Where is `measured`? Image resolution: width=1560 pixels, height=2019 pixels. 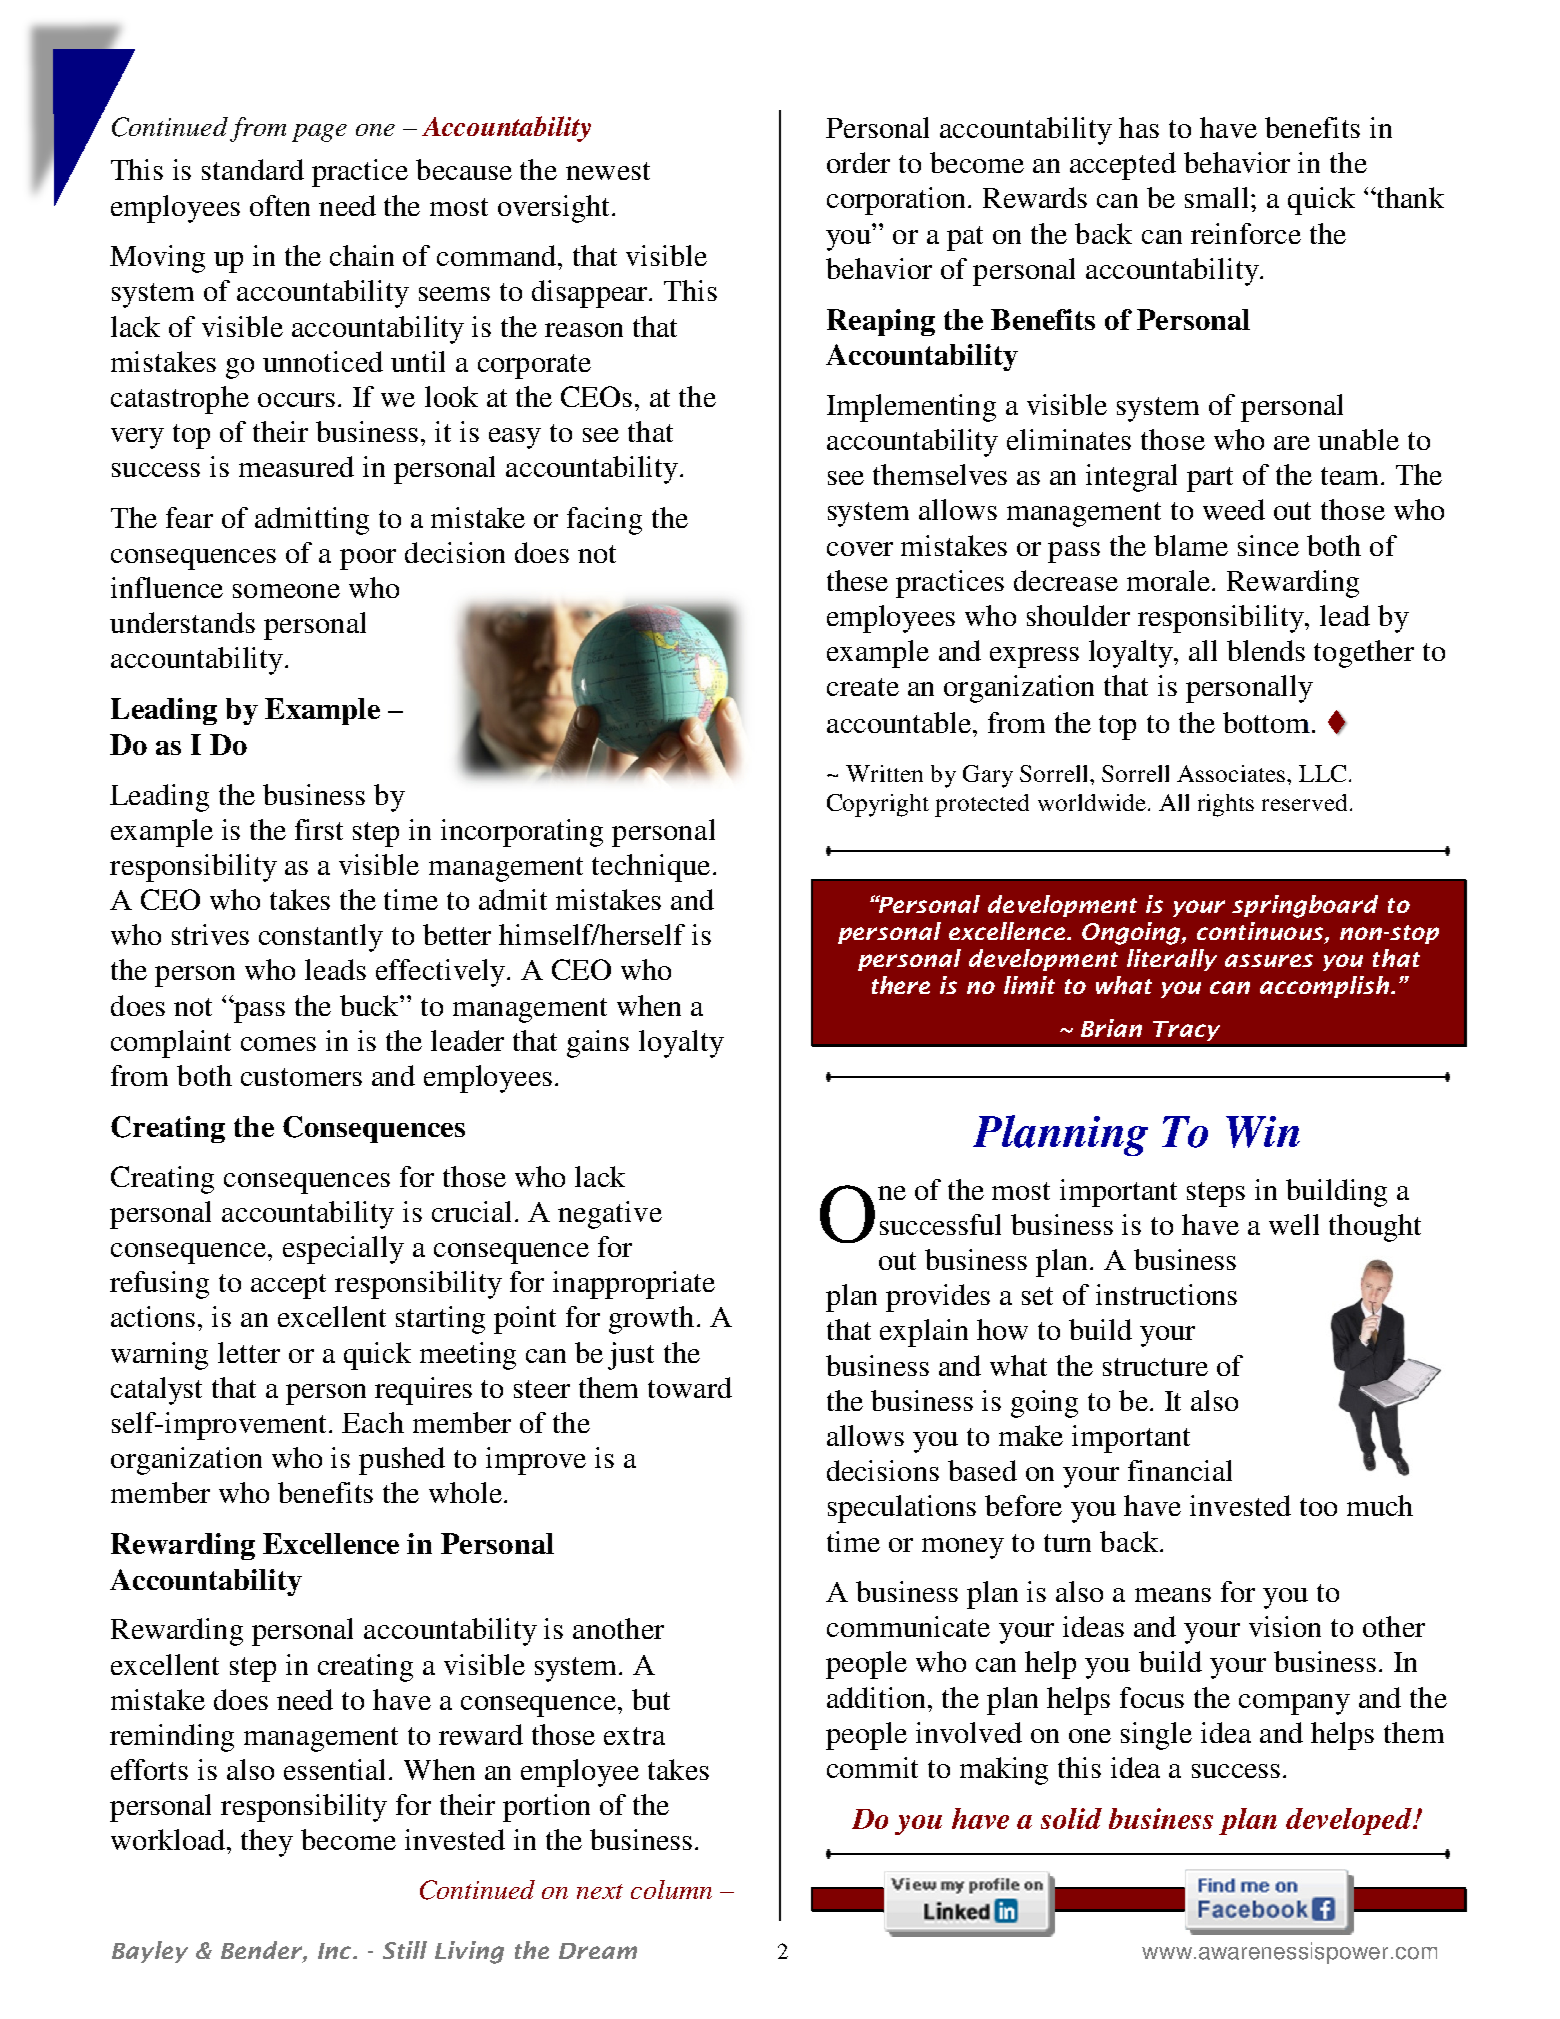 measured is located at coordinates (296, 466).
